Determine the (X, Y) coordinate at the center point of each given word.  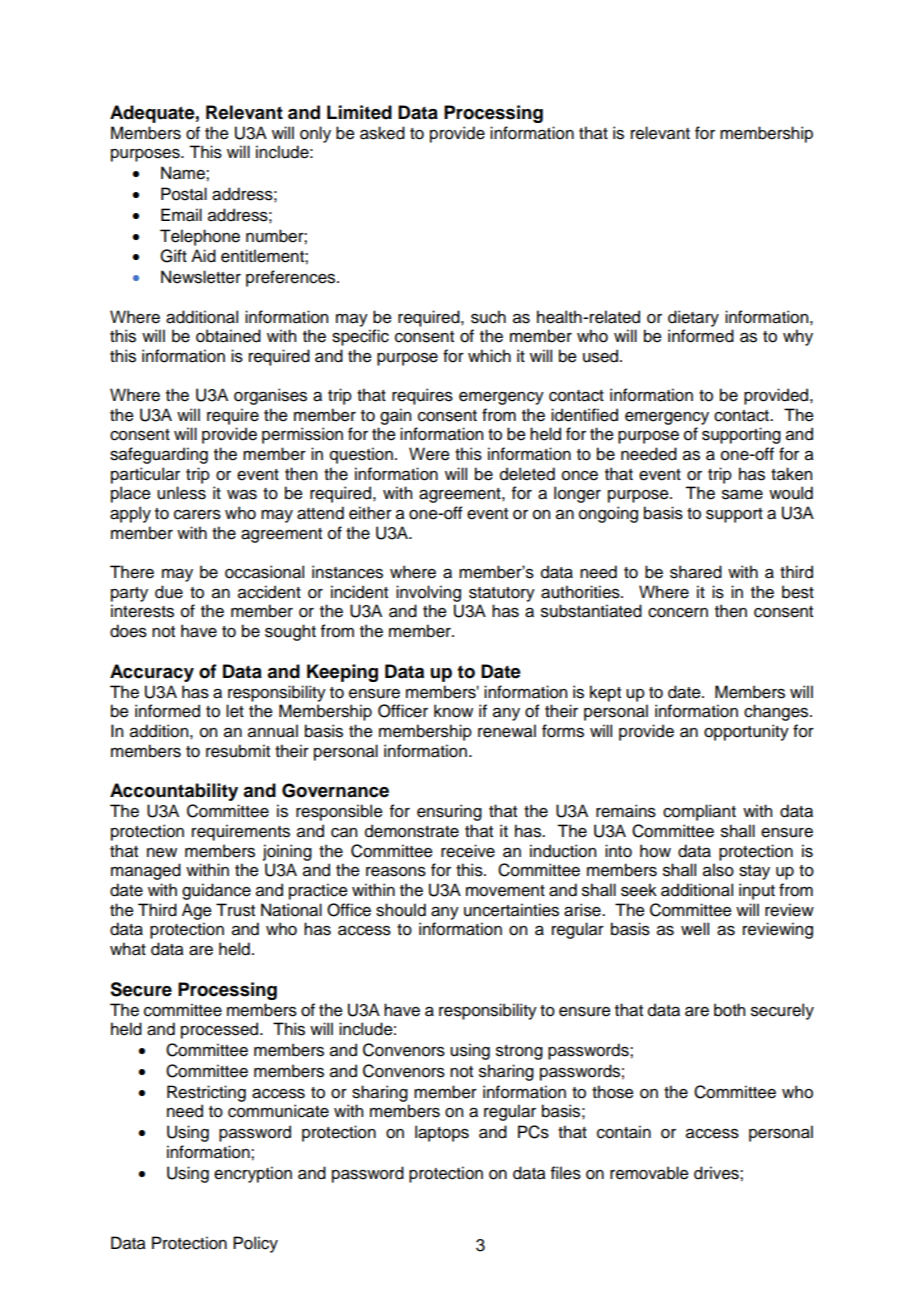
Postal (184, 194)
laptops (442, 1133)
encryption (253, 1174)
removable (649, 1173)
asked (382, 133)
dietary (693, 318)
